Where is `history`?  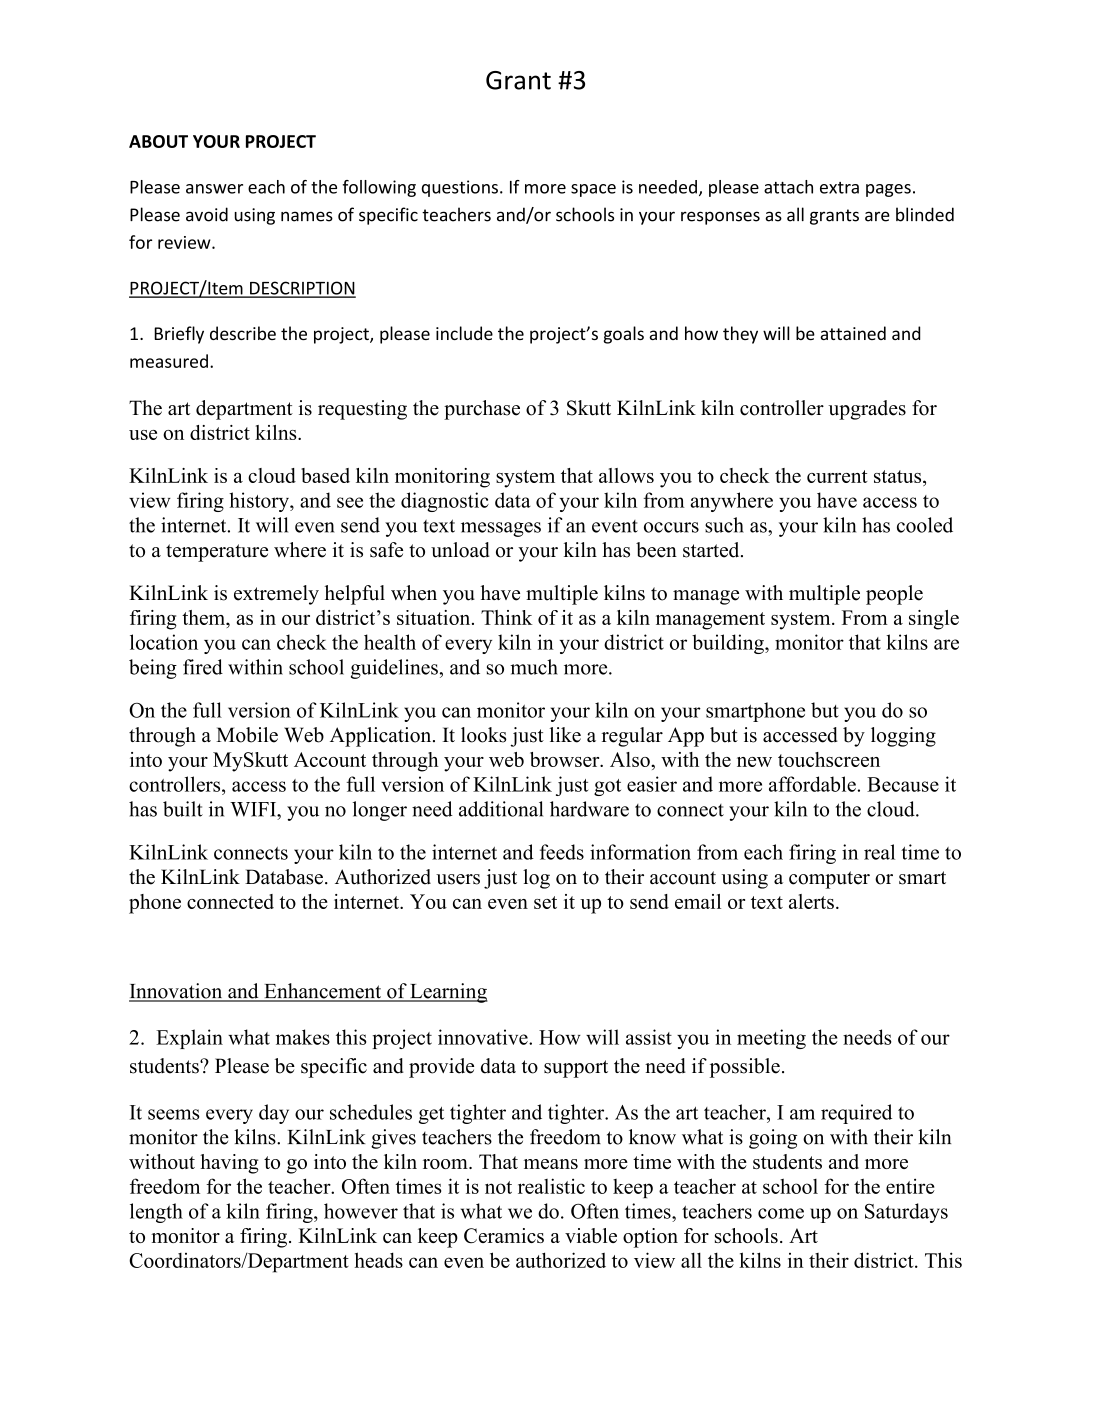 history is located at coordinates (260, 502).
